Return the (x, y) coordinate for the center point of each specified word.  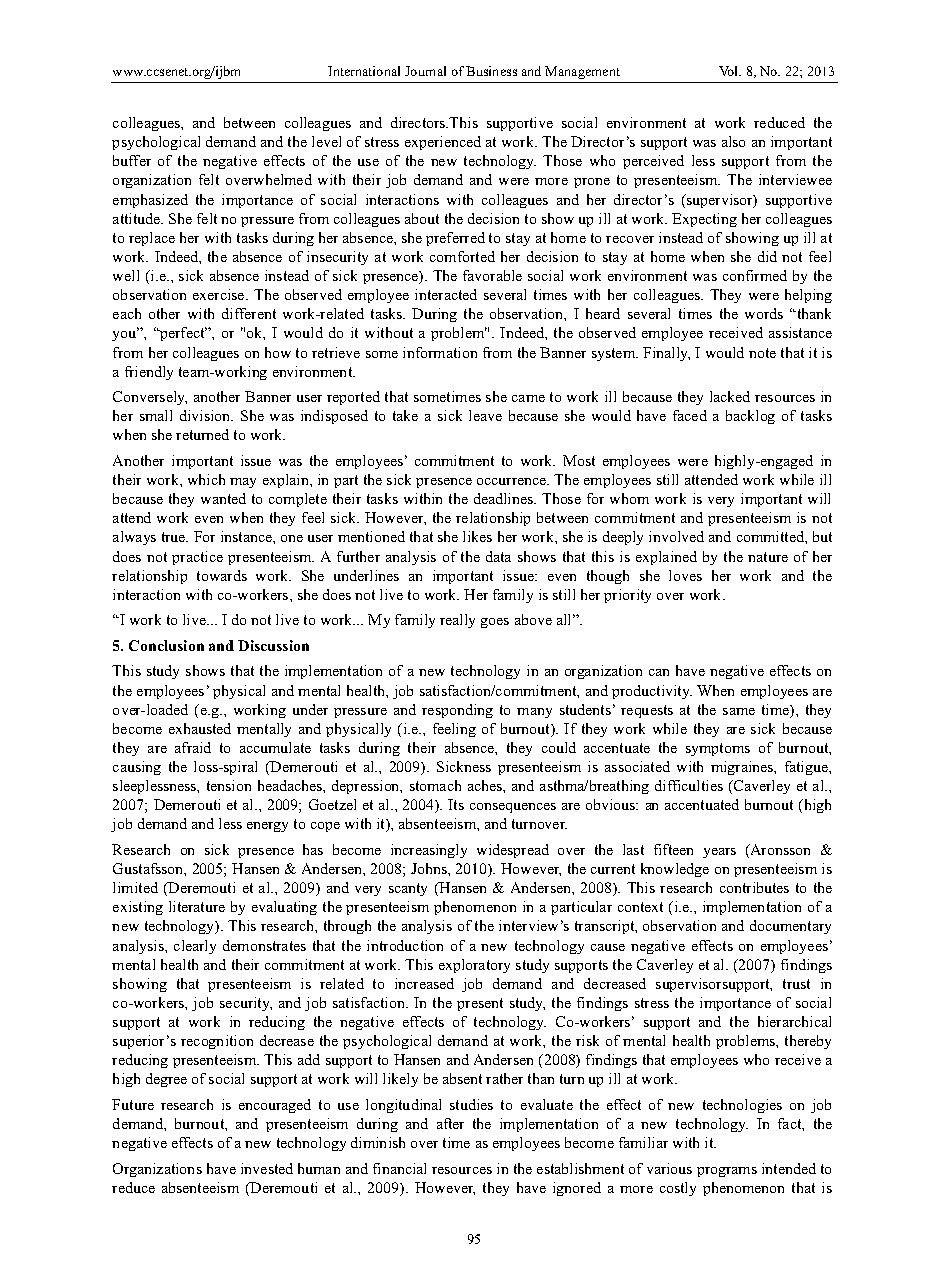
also (733, 141)
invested (267, 1168)
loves (685, 575)
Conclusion (166, 645)
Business (491, 71)
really (457, 621)
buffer (132, 160)
